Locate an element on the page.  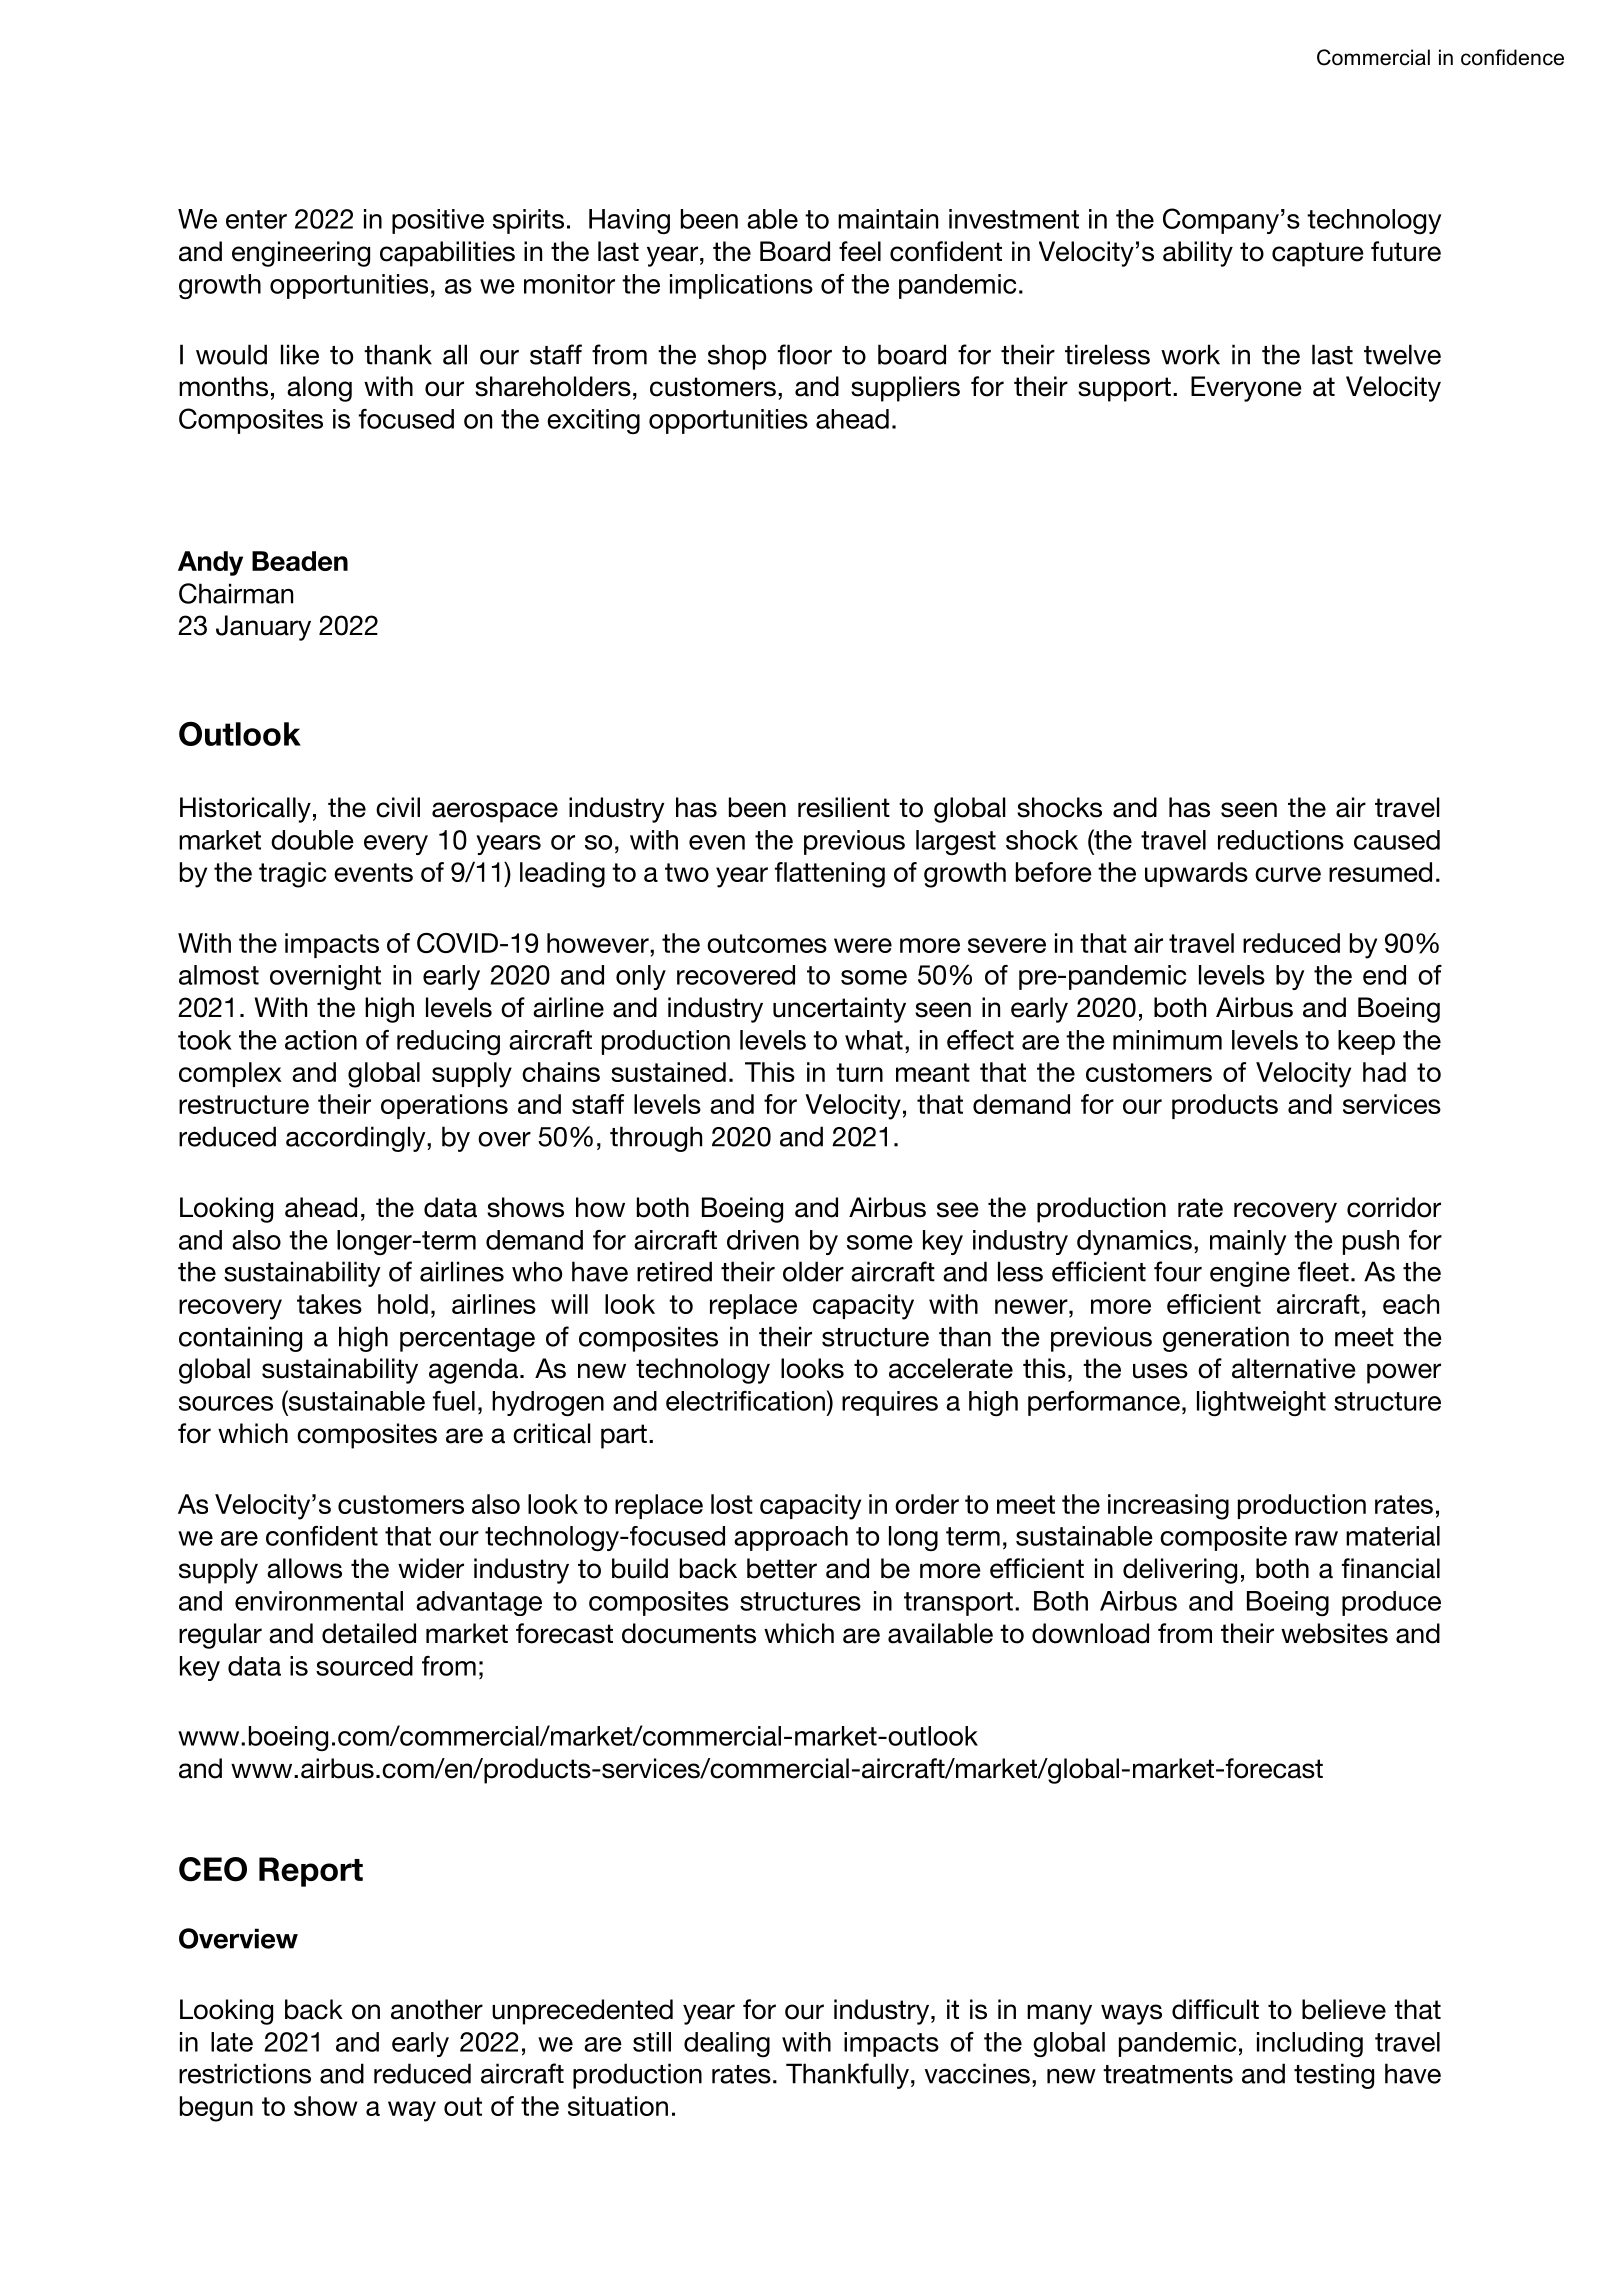
power is located at coordinates (1404, 1373).
